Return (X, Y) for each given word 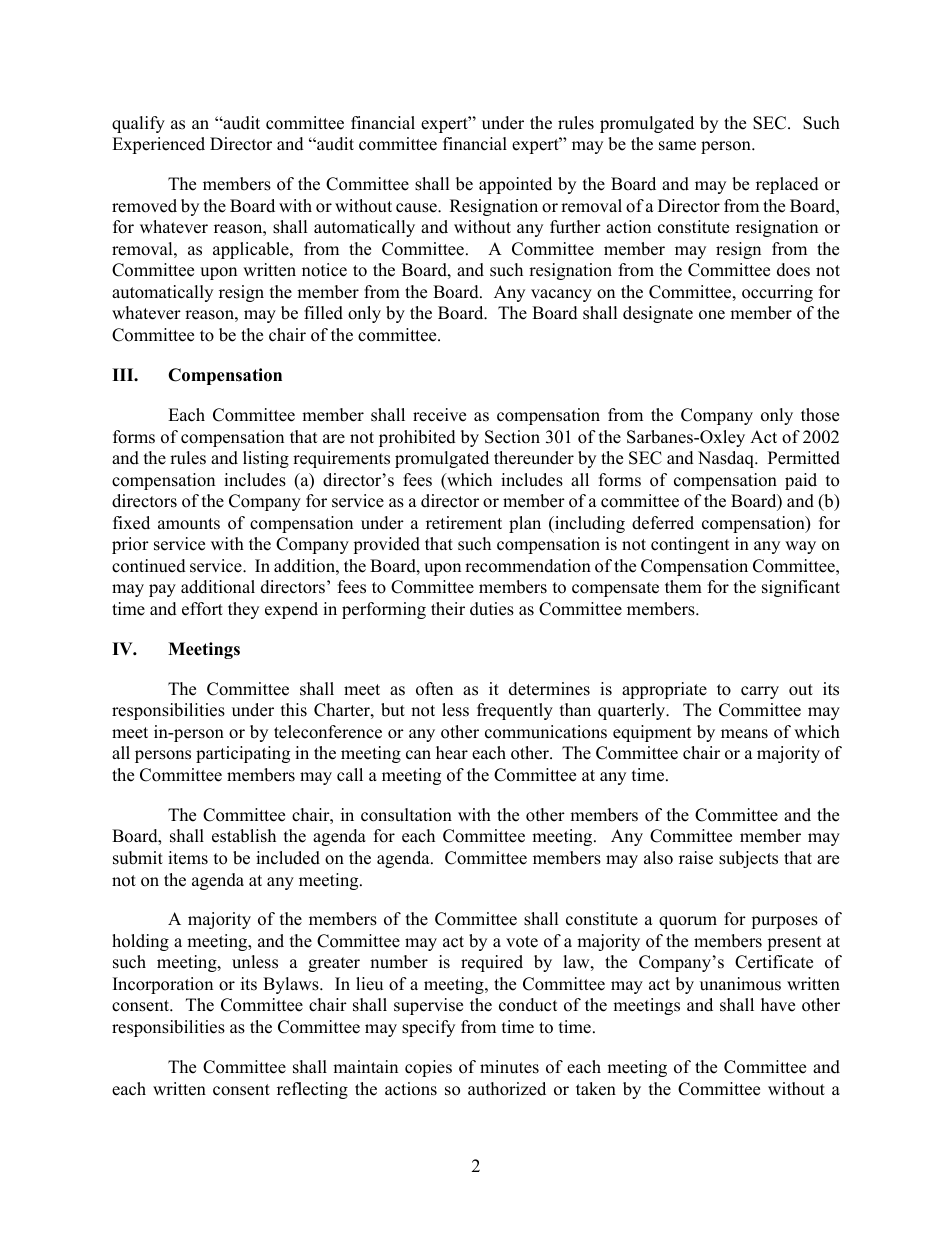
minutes (509, 1067)
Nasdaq (727, 459)
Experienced (158, 145)
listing (266, 459)
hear (452, 753)
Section (512, 437)
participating (243, 754)
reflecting (312, 1090)
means (744, 734)
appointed (515, 185)
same (677, 146)
